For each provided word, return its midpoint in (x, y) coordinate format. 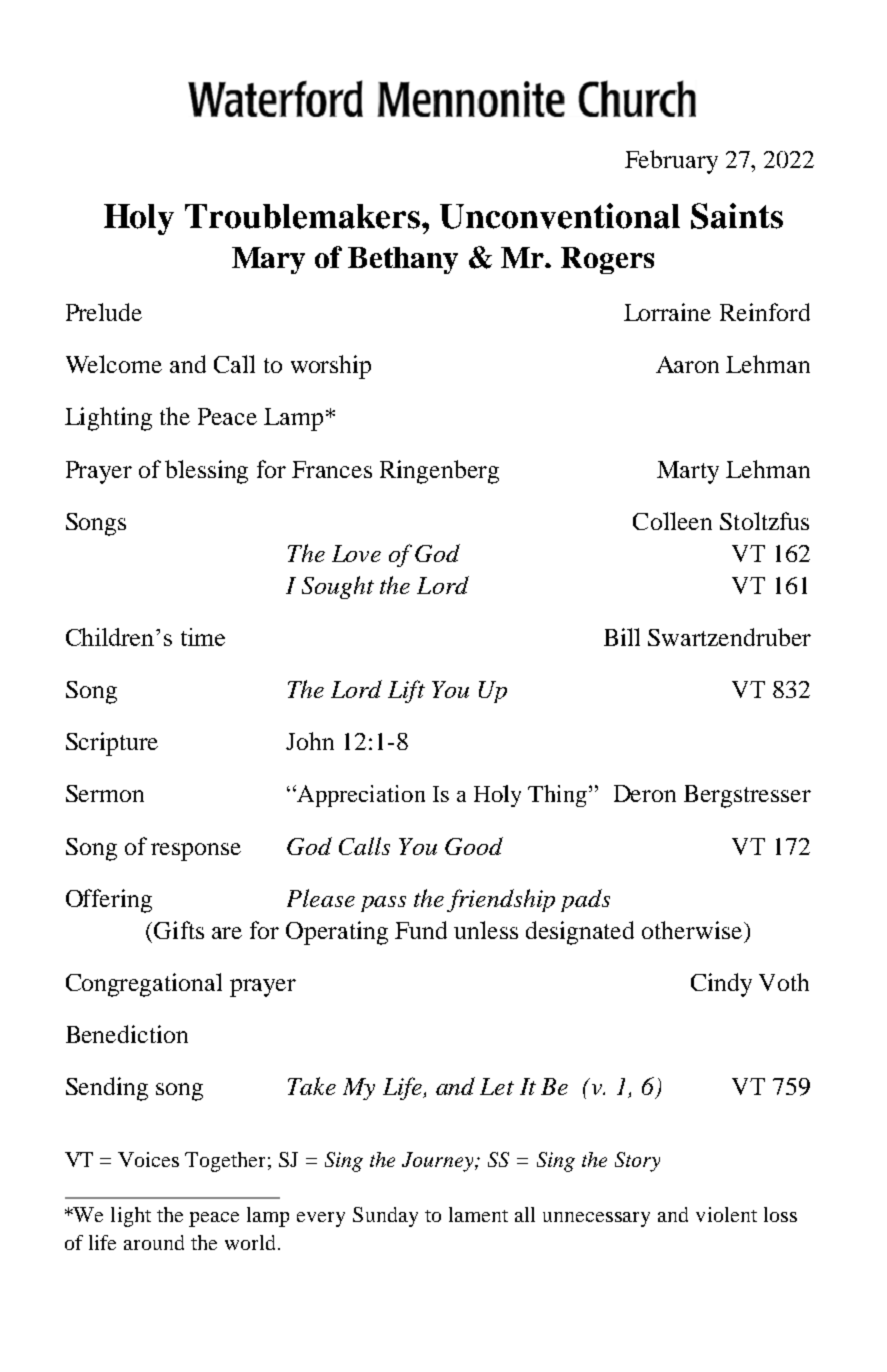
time (203, 637)
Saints (737, 216)
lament (478, 1214)
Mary (268, 260)
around (154, 1242)
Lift (406, 691)
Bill (622, 637)
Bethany (403, 260)
